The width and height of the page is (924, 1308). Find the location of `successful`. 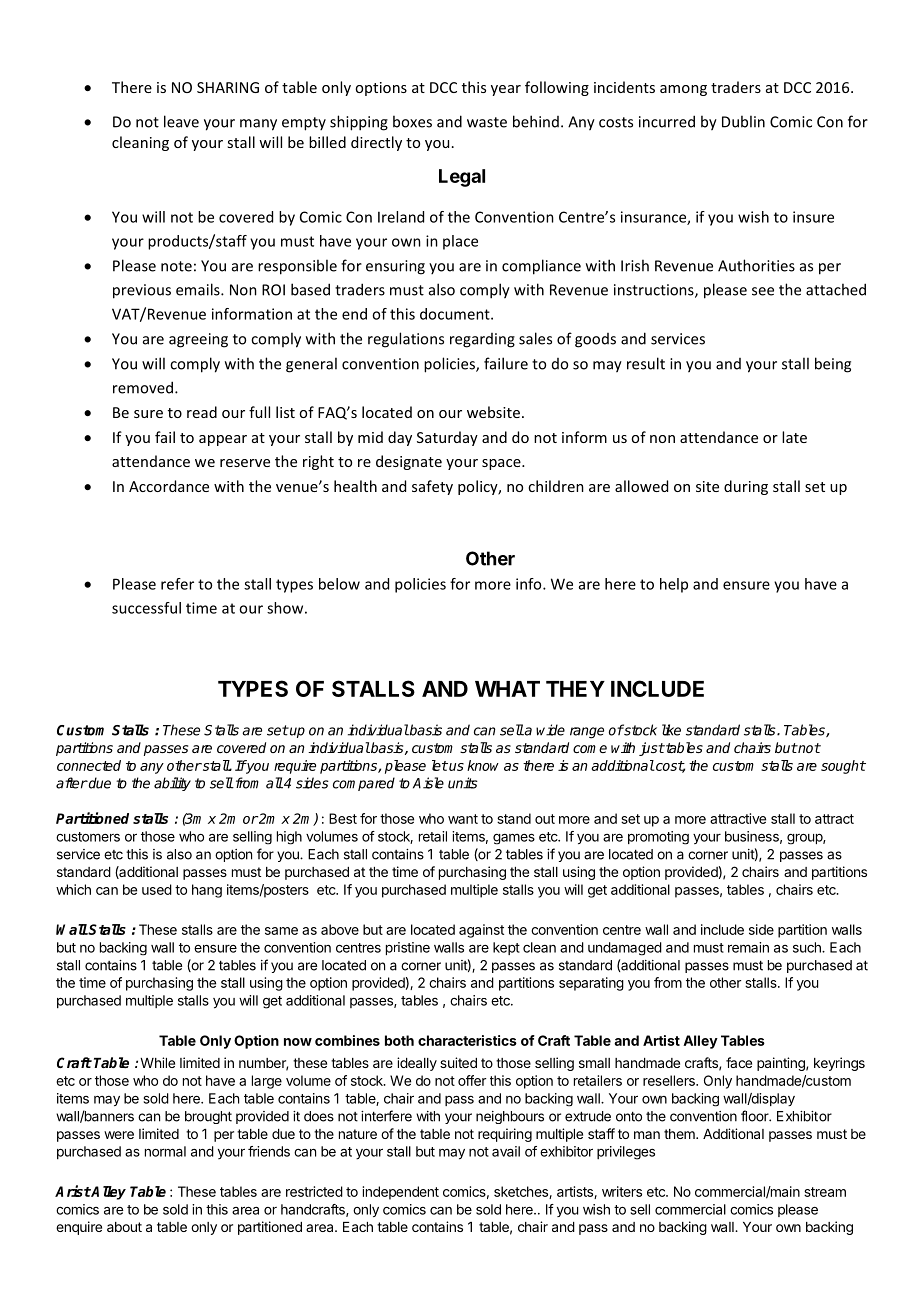

successful is located at coordinates (146, 608).
